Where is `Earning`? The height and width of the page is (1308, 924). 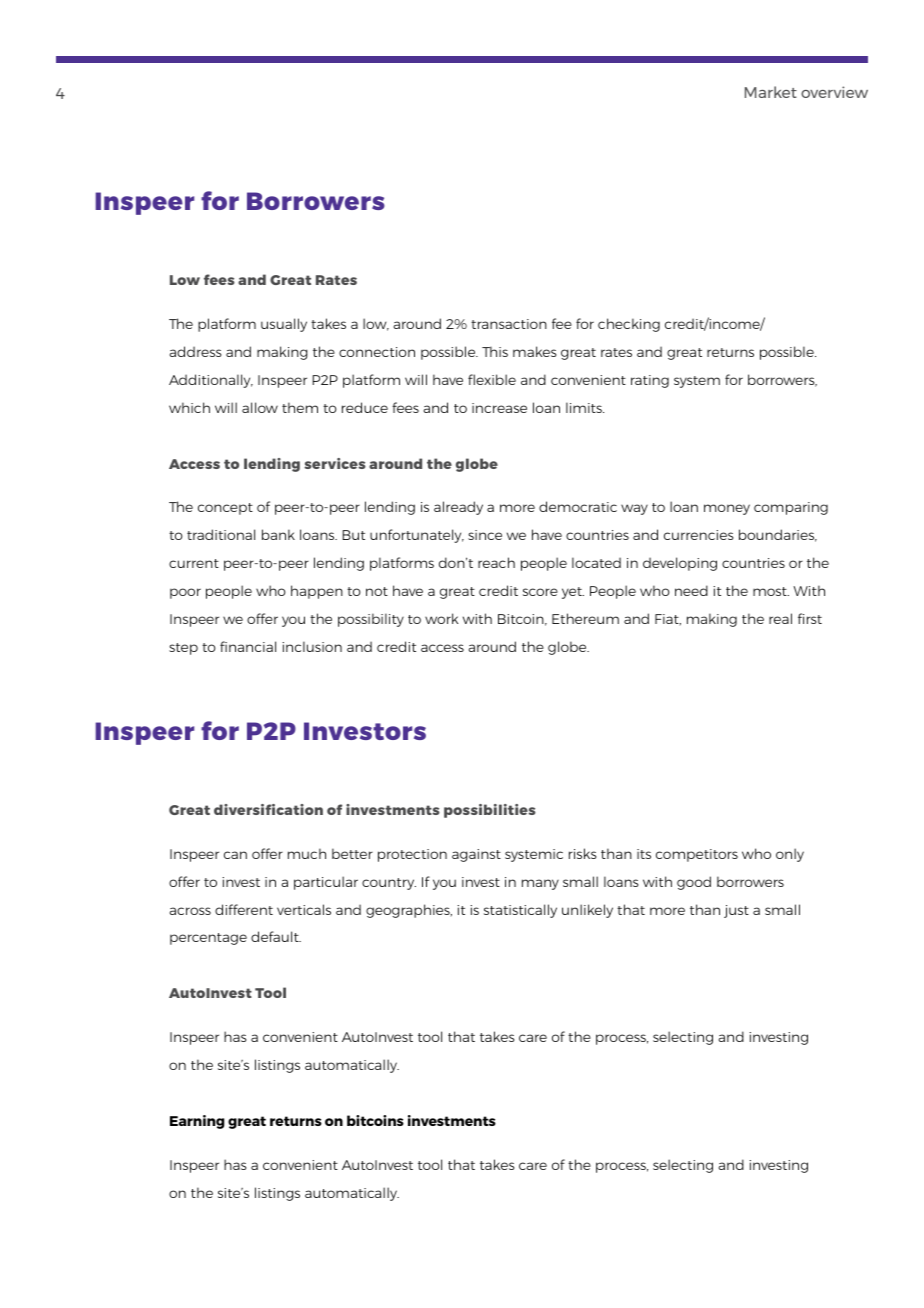
Earning is located at coordinates (197, 1122).
